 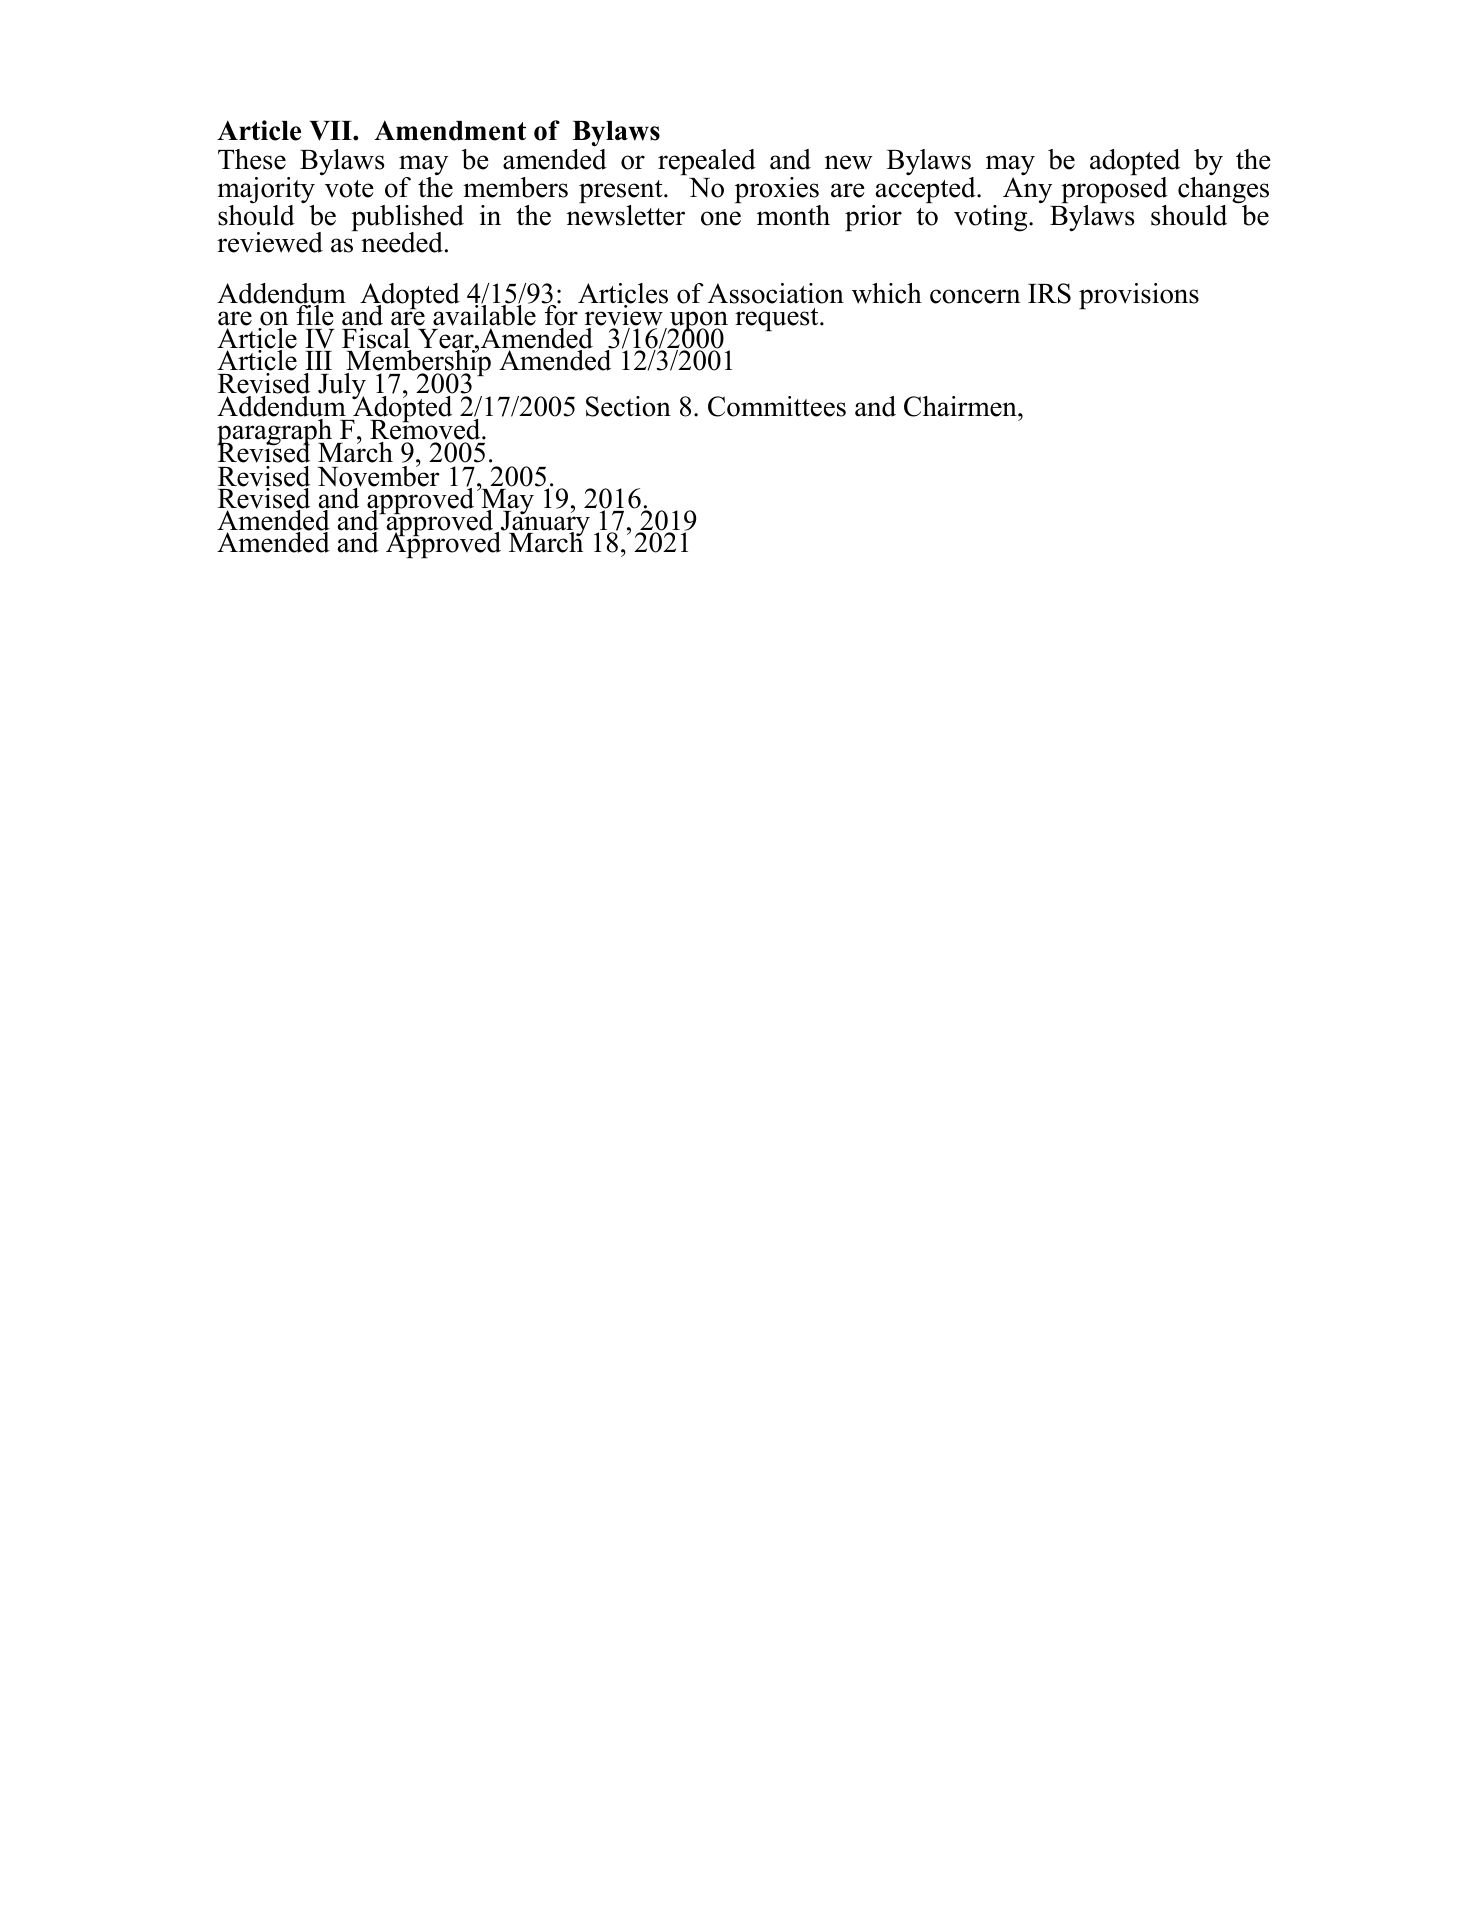 I want to click on VII, so click(x=331, y=131).
